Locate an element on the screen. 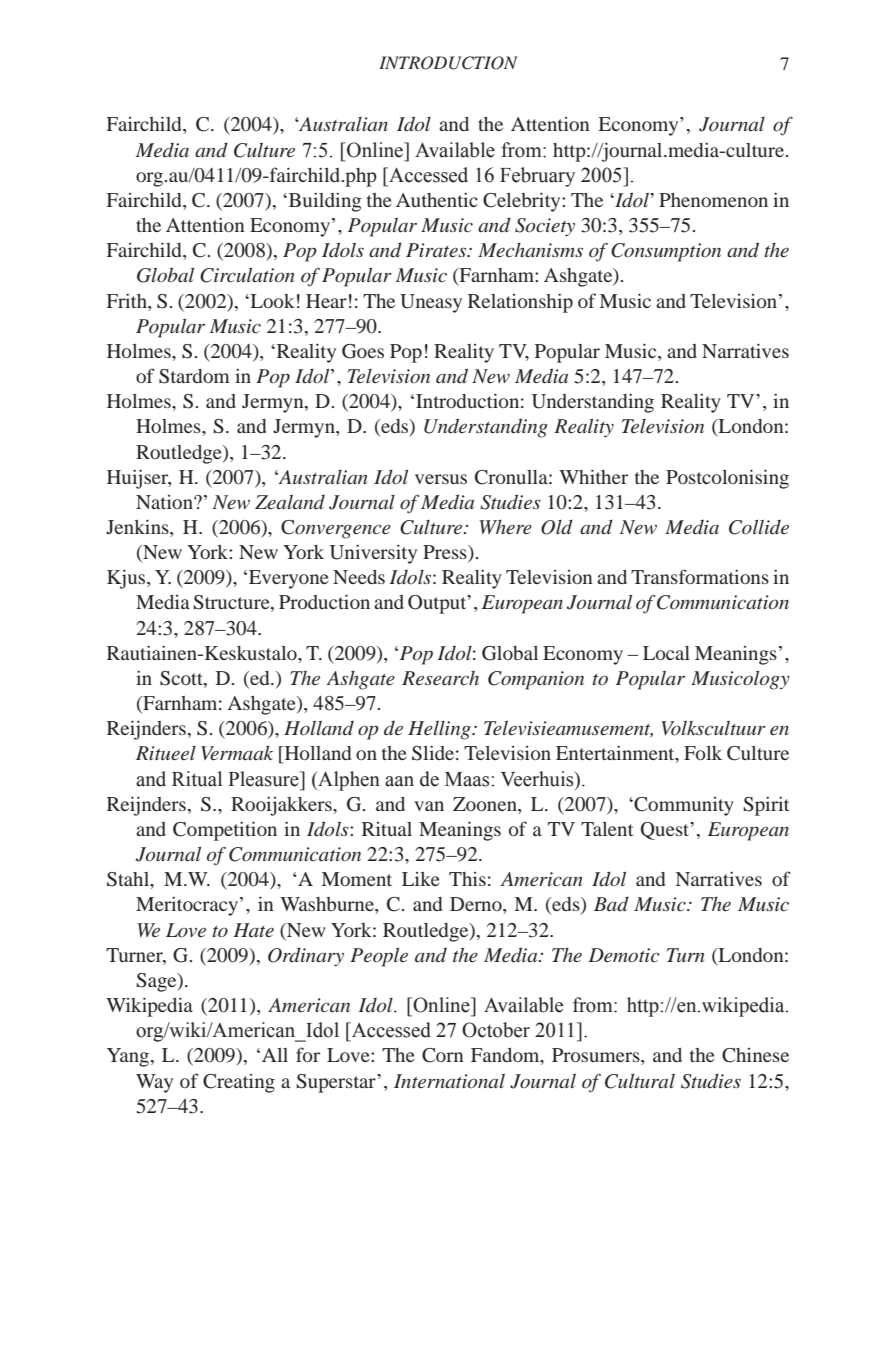  Corn is located at coordinates (443, 1055).
